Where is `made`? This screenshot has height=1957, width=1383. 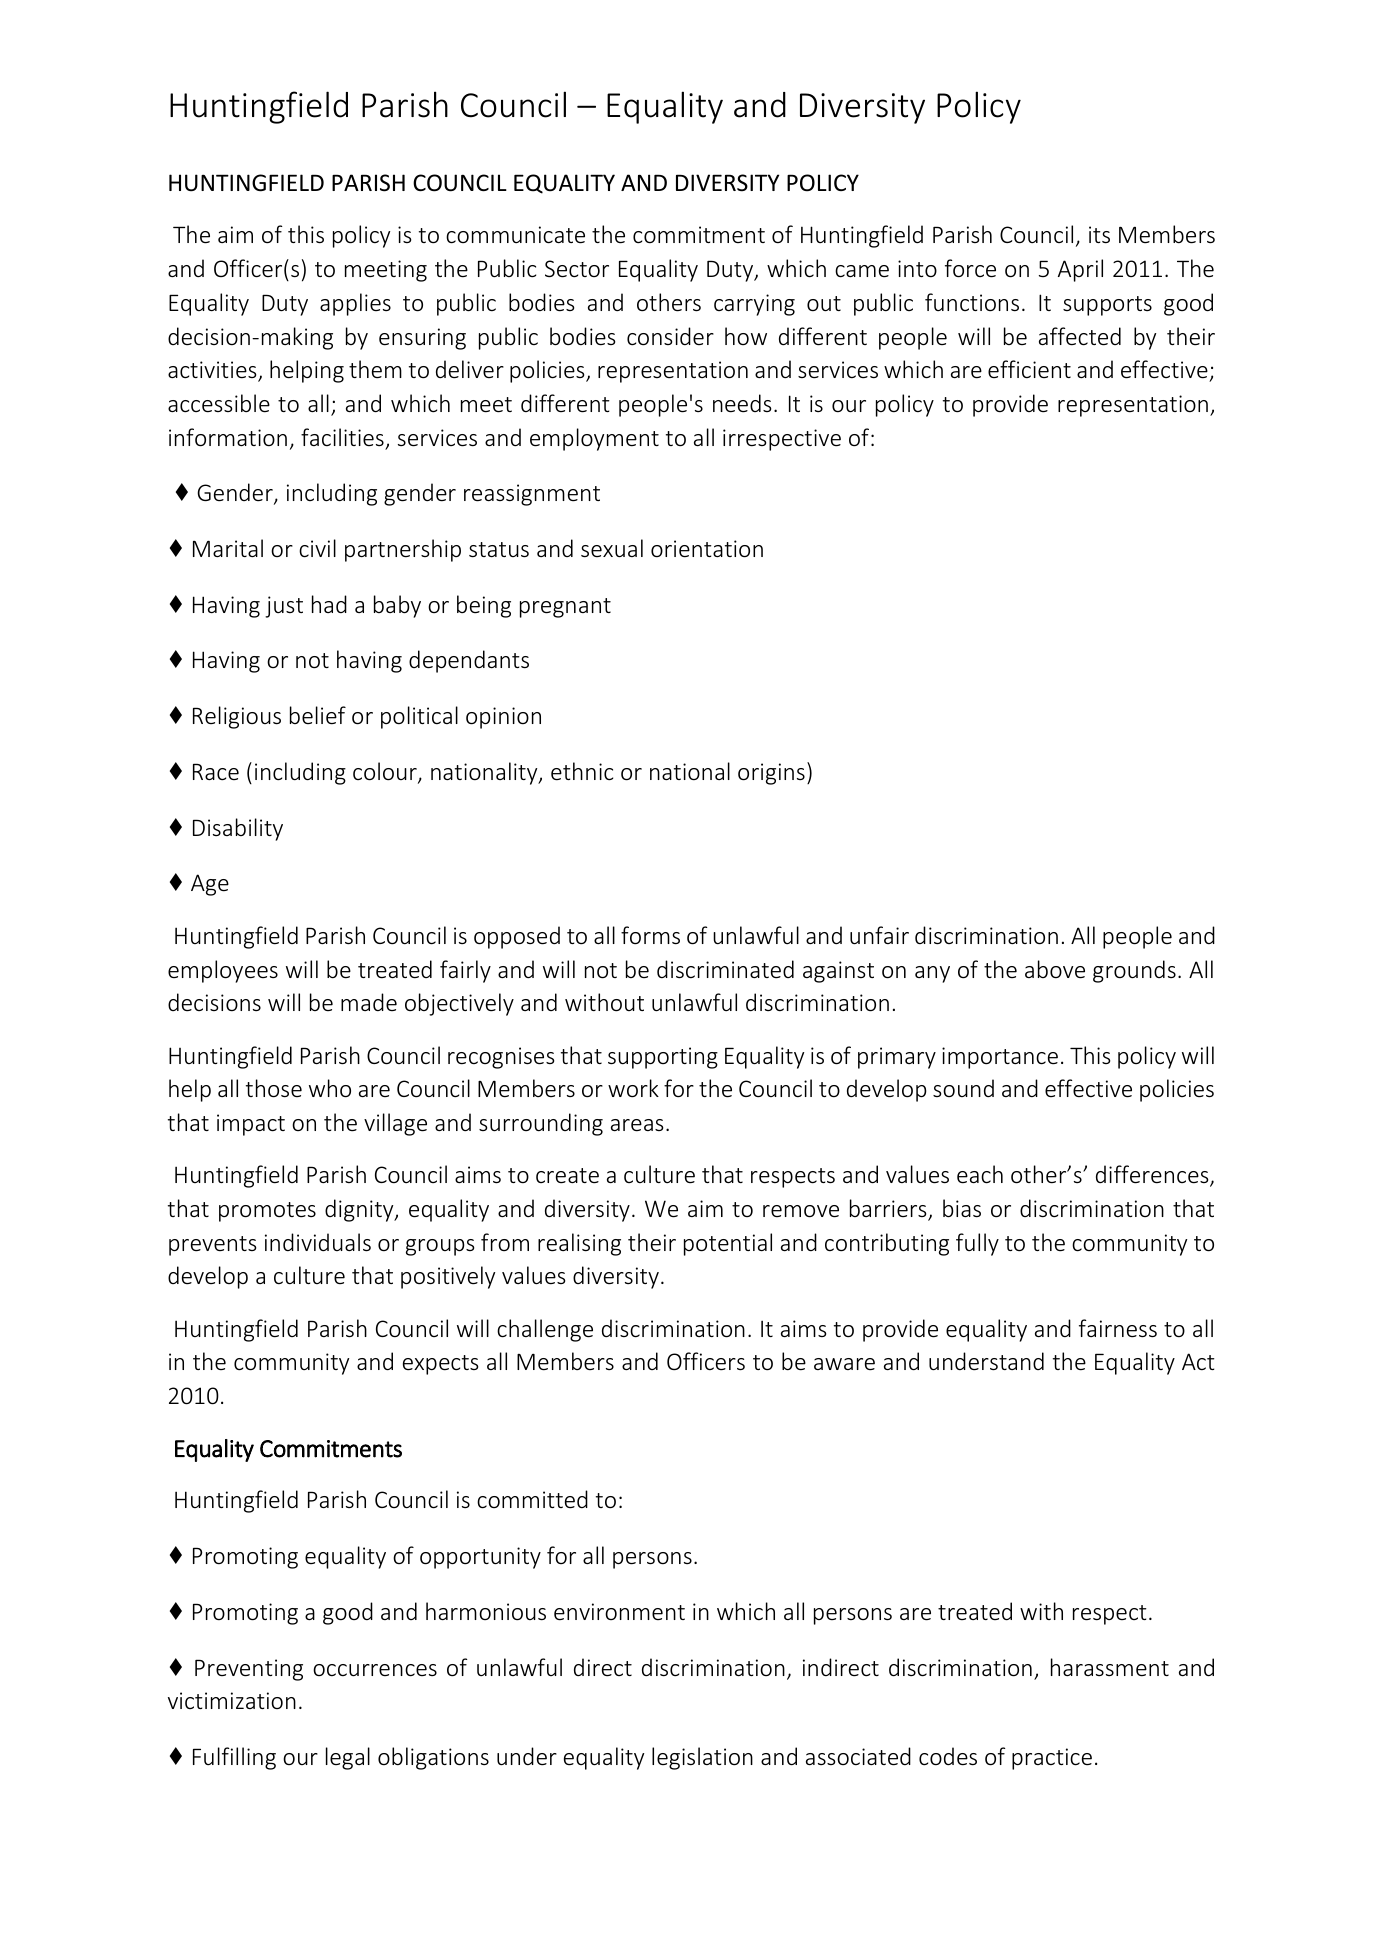 made is located at coordinates (369, 1002).
